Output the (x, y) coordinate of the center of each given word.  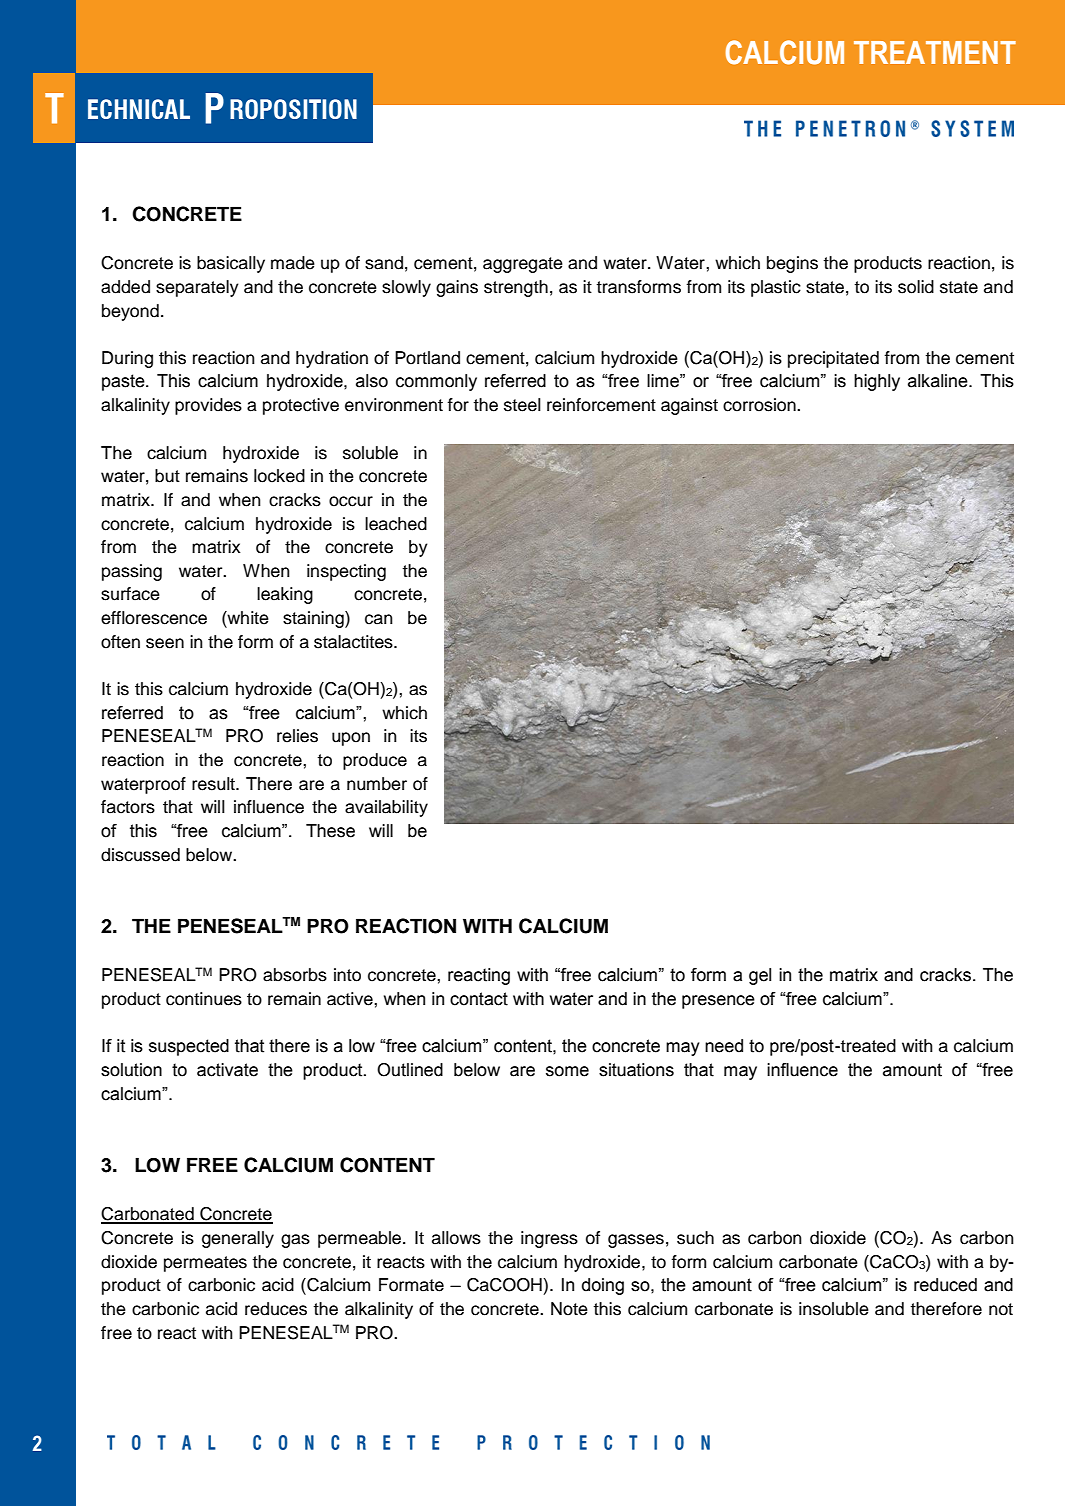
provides (208, 406)
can (379, 619)
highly (877, 382)
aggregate (523, 265)
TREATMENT (935, 52)
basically (231, 264)
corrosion (760, 405)
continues (204, 999)
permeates (205, 1264)
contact (479, 999)
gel (760, 976)
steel (522, 405)
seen (165, 643)
